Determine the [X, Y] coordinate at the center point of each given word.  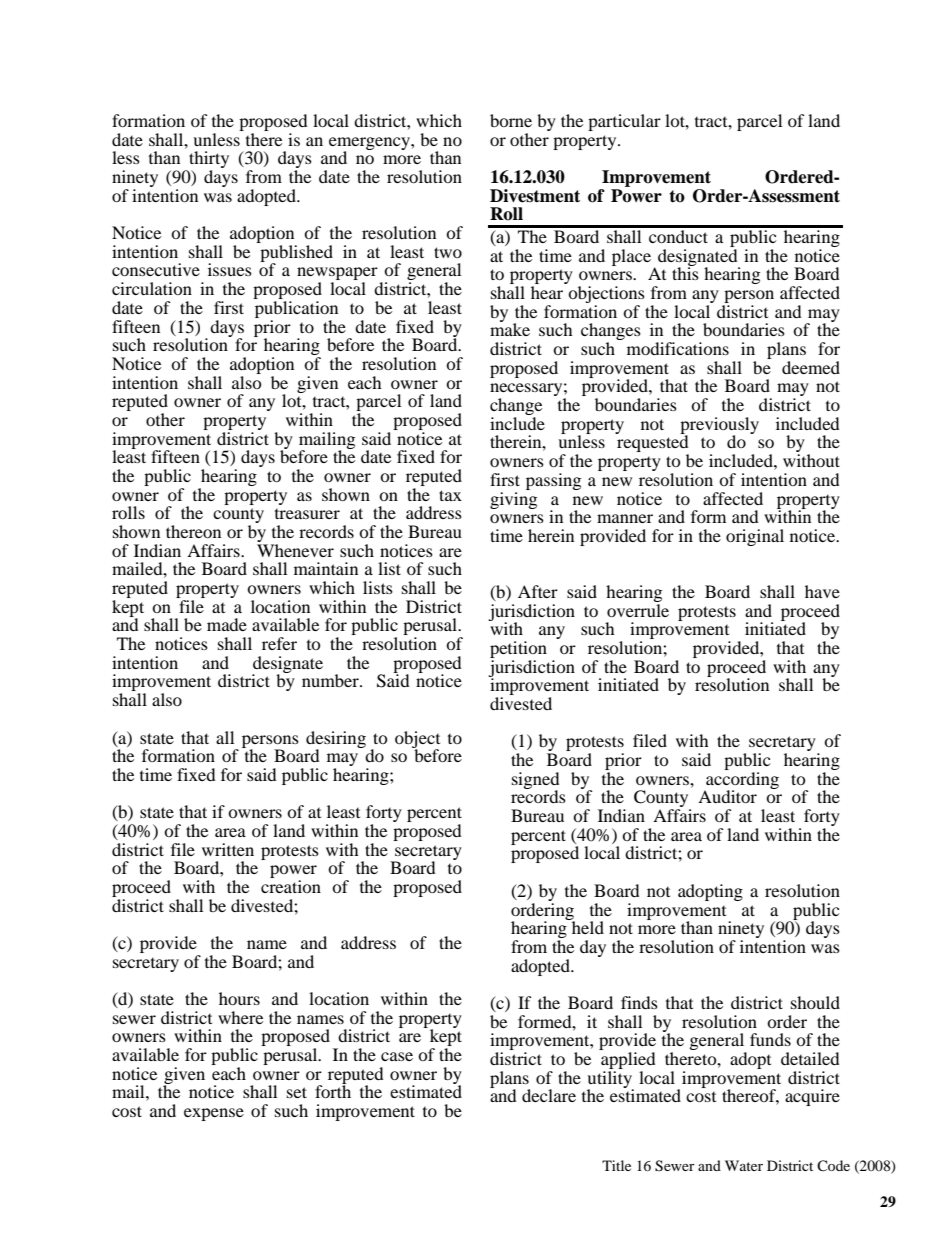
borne [511, 120]
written [228, 849]
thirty [208, 161]
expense [214, 1114]
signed [536, 781]
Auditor [727, 796]
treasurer [307, 514]
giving [513, 499]
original [755, 537]
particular [624, 122]
